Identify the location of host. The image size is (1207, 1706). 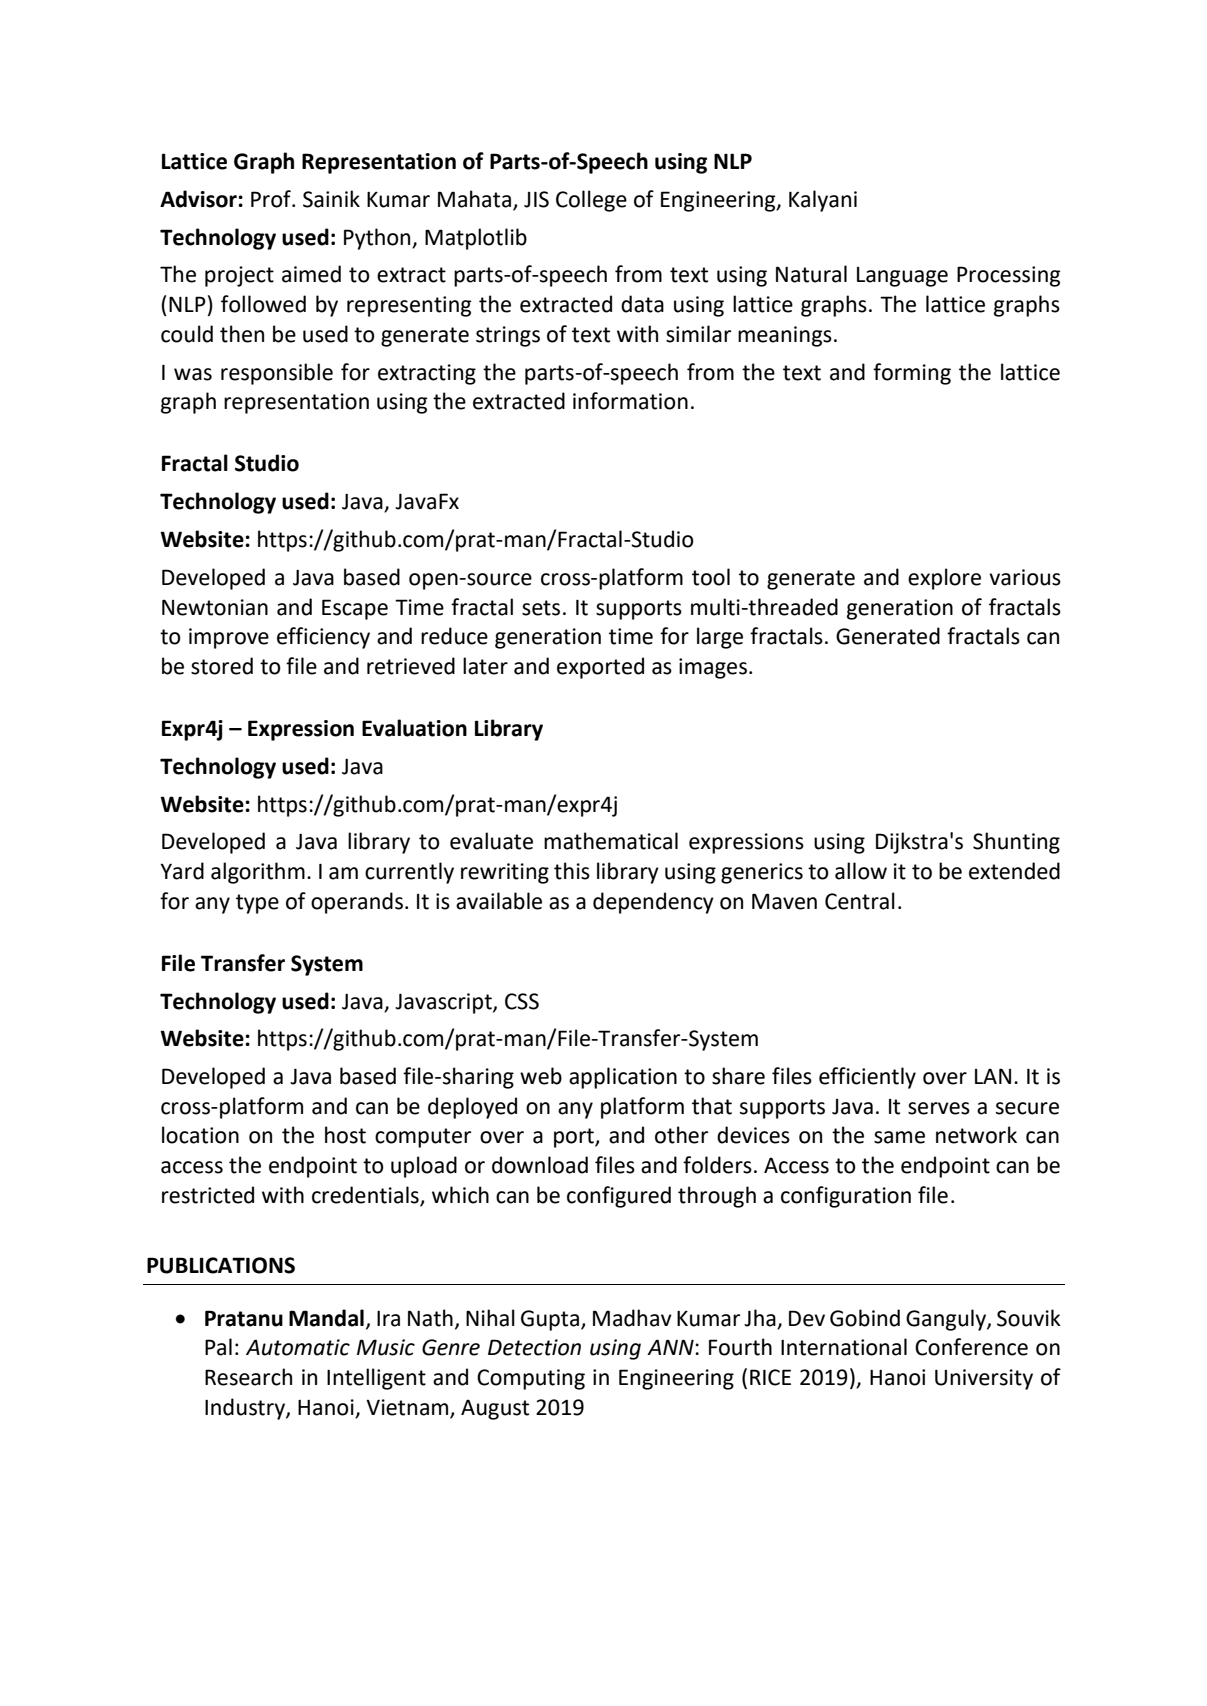
(345, 1135).
